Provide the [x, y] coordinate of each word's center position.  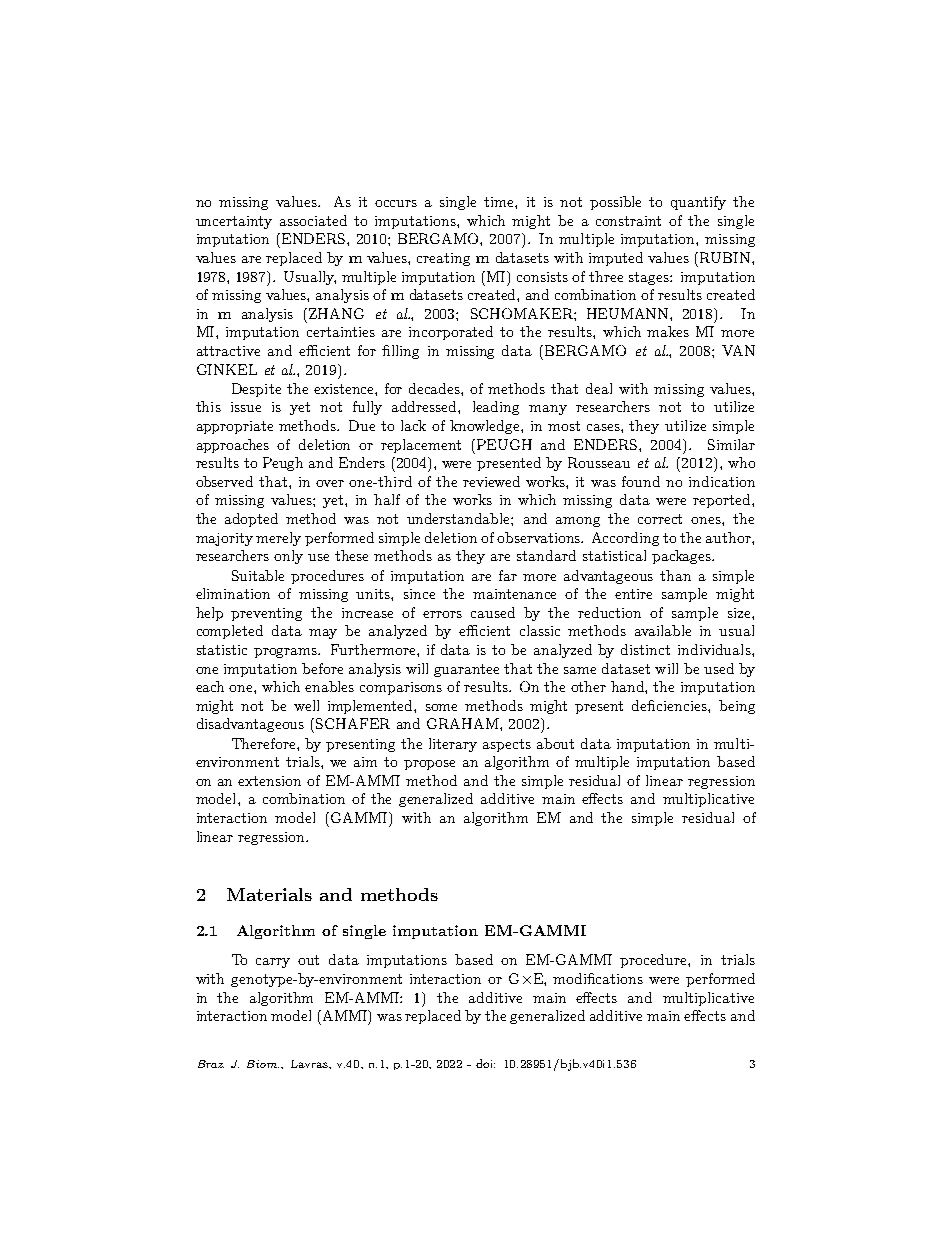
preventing [266, 614]
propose [429, 765]
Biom [263, 1064]
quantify [698, 203]
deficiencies [670, 705]
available [663, 630]
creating [443, 259]
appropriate [235, 427]
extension [269, 781]
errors [442, 614]
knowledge [486, 427]
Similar [731, 444]
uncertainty [234, 222]
